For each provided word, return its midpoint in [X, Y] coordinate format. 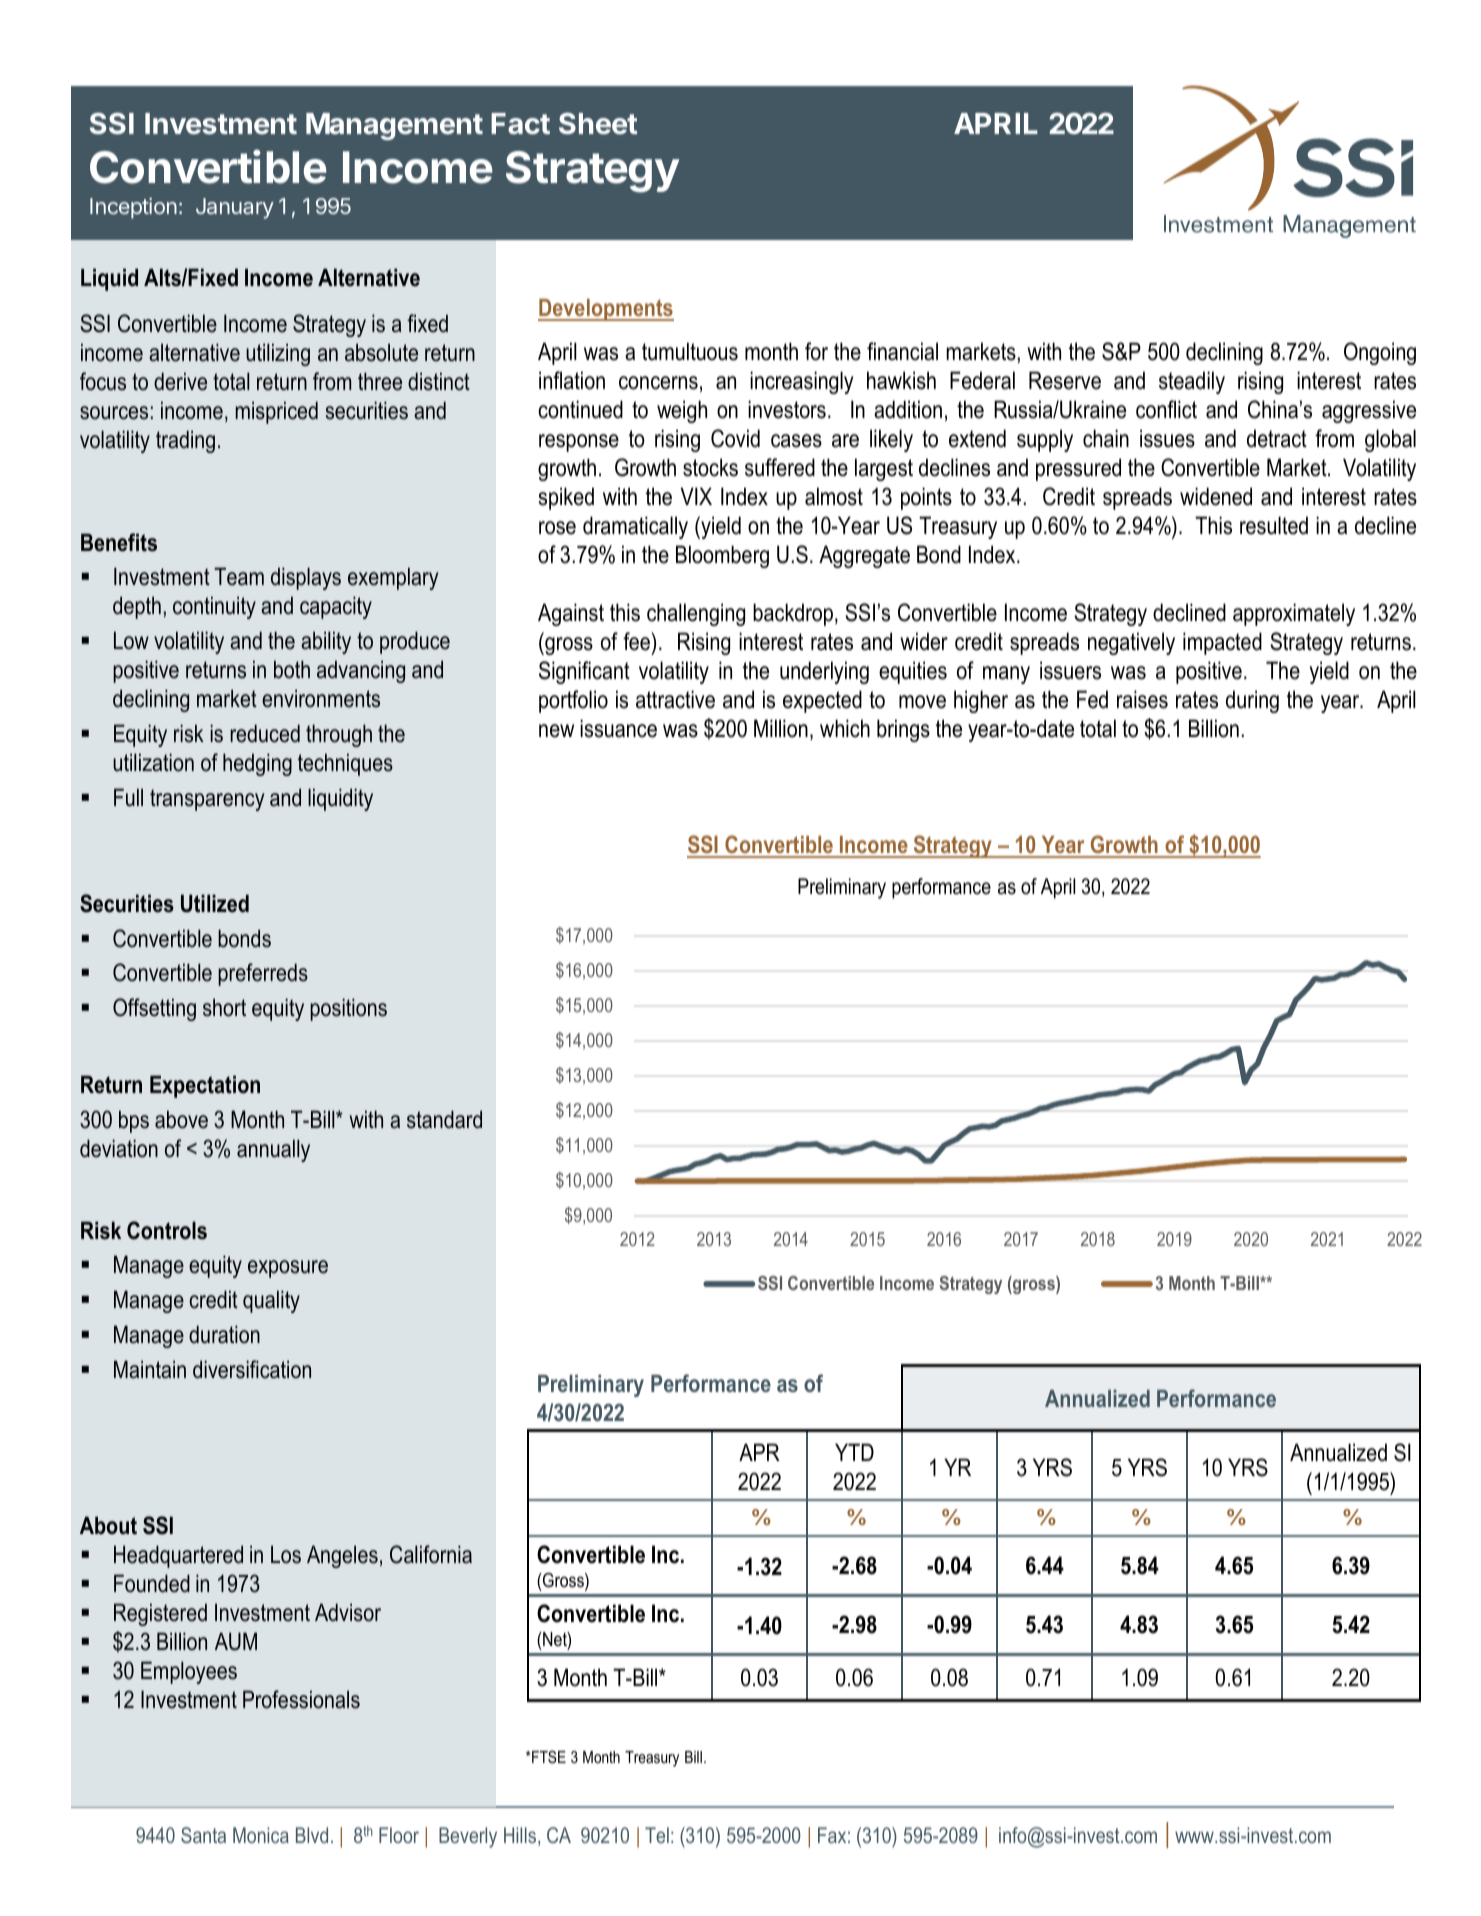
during [1252, 701]
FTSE [549, 1757]
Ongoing [1380, 353]
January [235, 208]
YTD [854, 1452]
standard [444, 1119]
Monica [261, 1835]
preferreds [263, 974]
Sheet [598, 123]
